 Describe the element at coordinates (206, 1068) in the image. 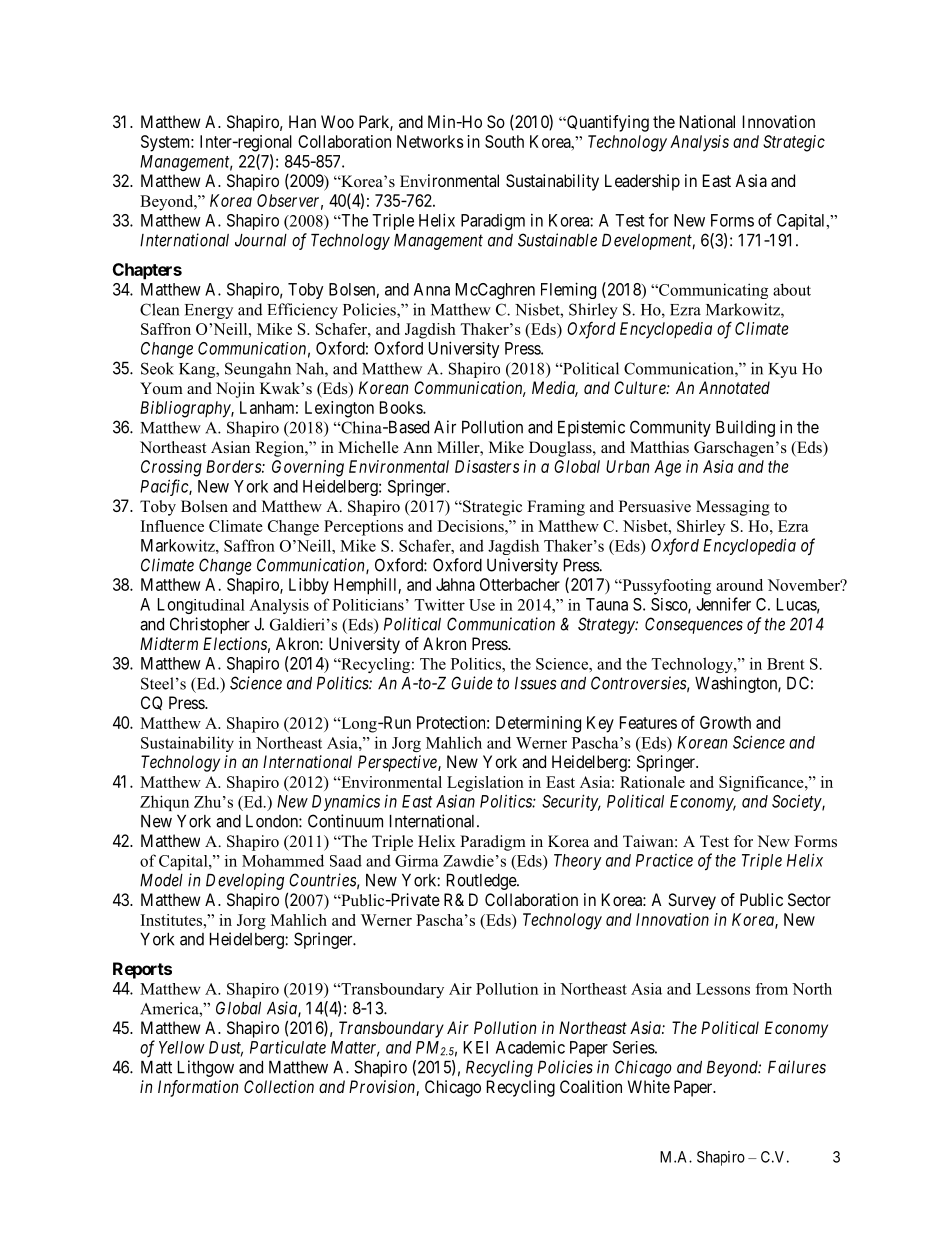

I see `Lithgow` at that location.
